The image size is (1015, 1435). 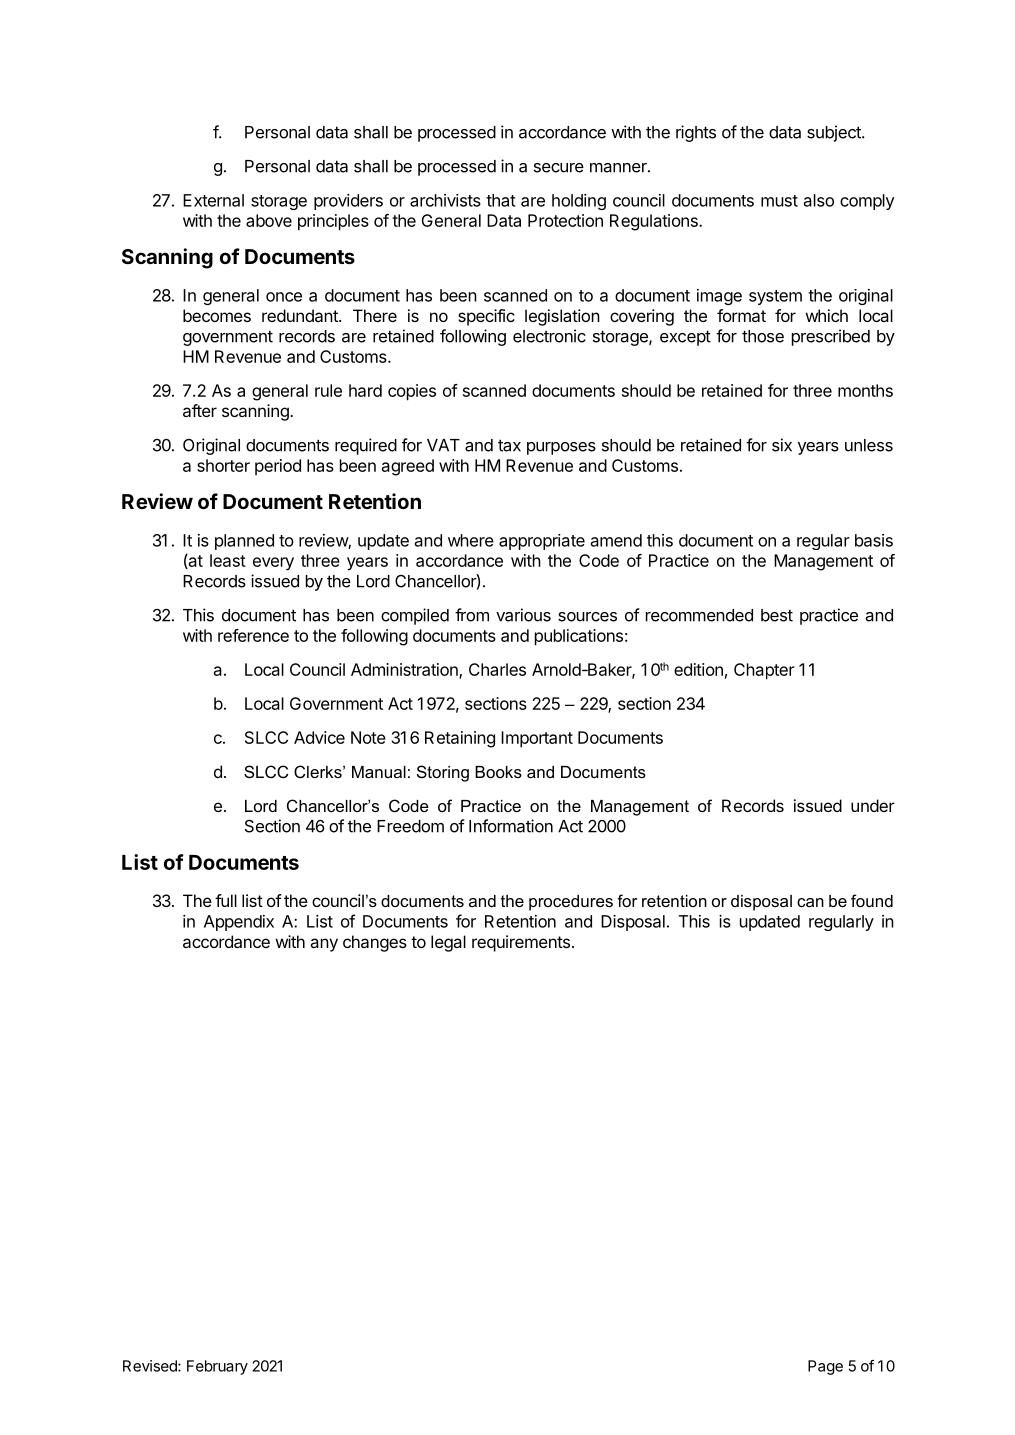 What do you see at coordinates (501, 200) in the page?
I see `that` at bounding box center [501, 200].
